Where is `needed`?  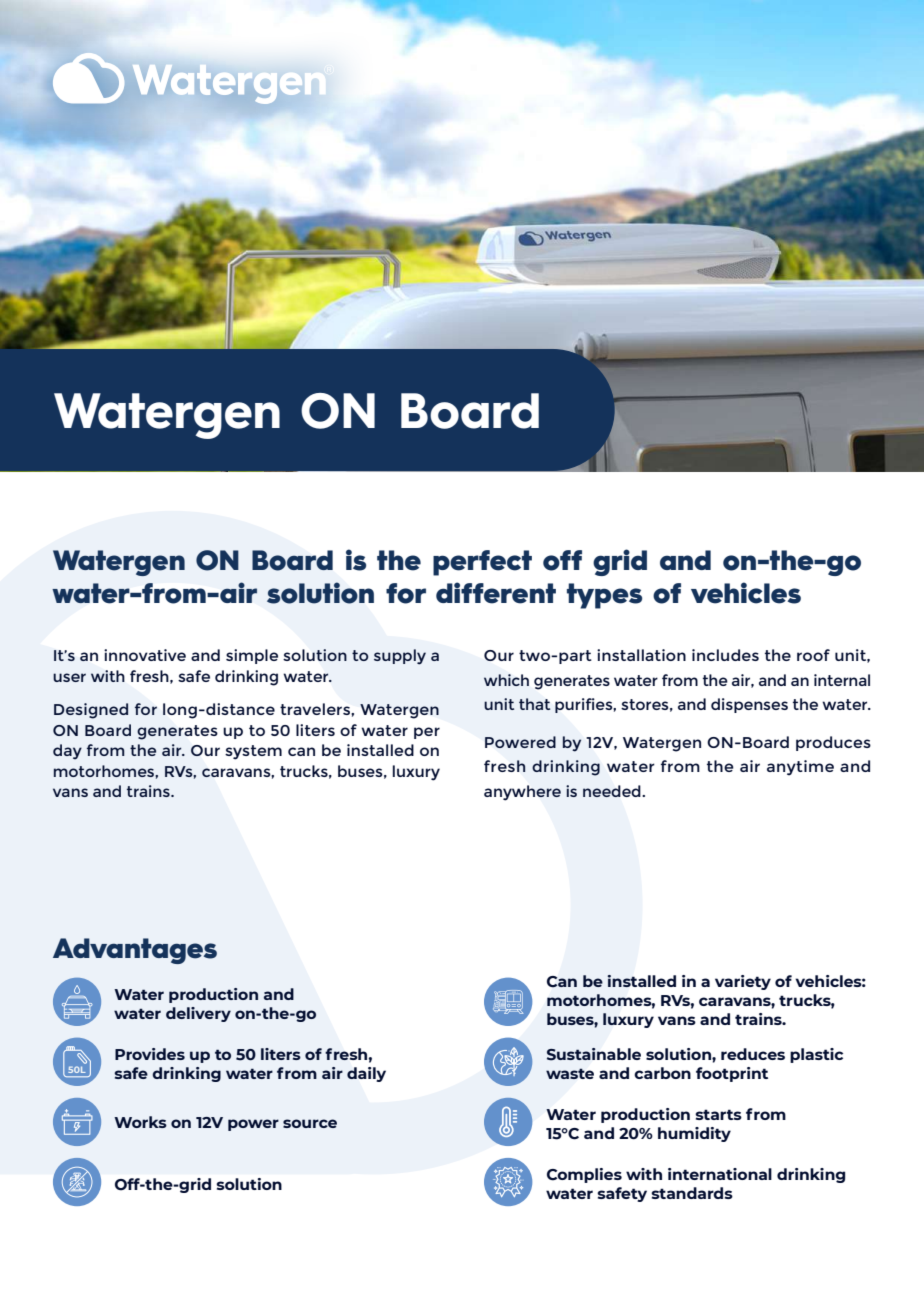 needed is located at coordinates (613, 791).
